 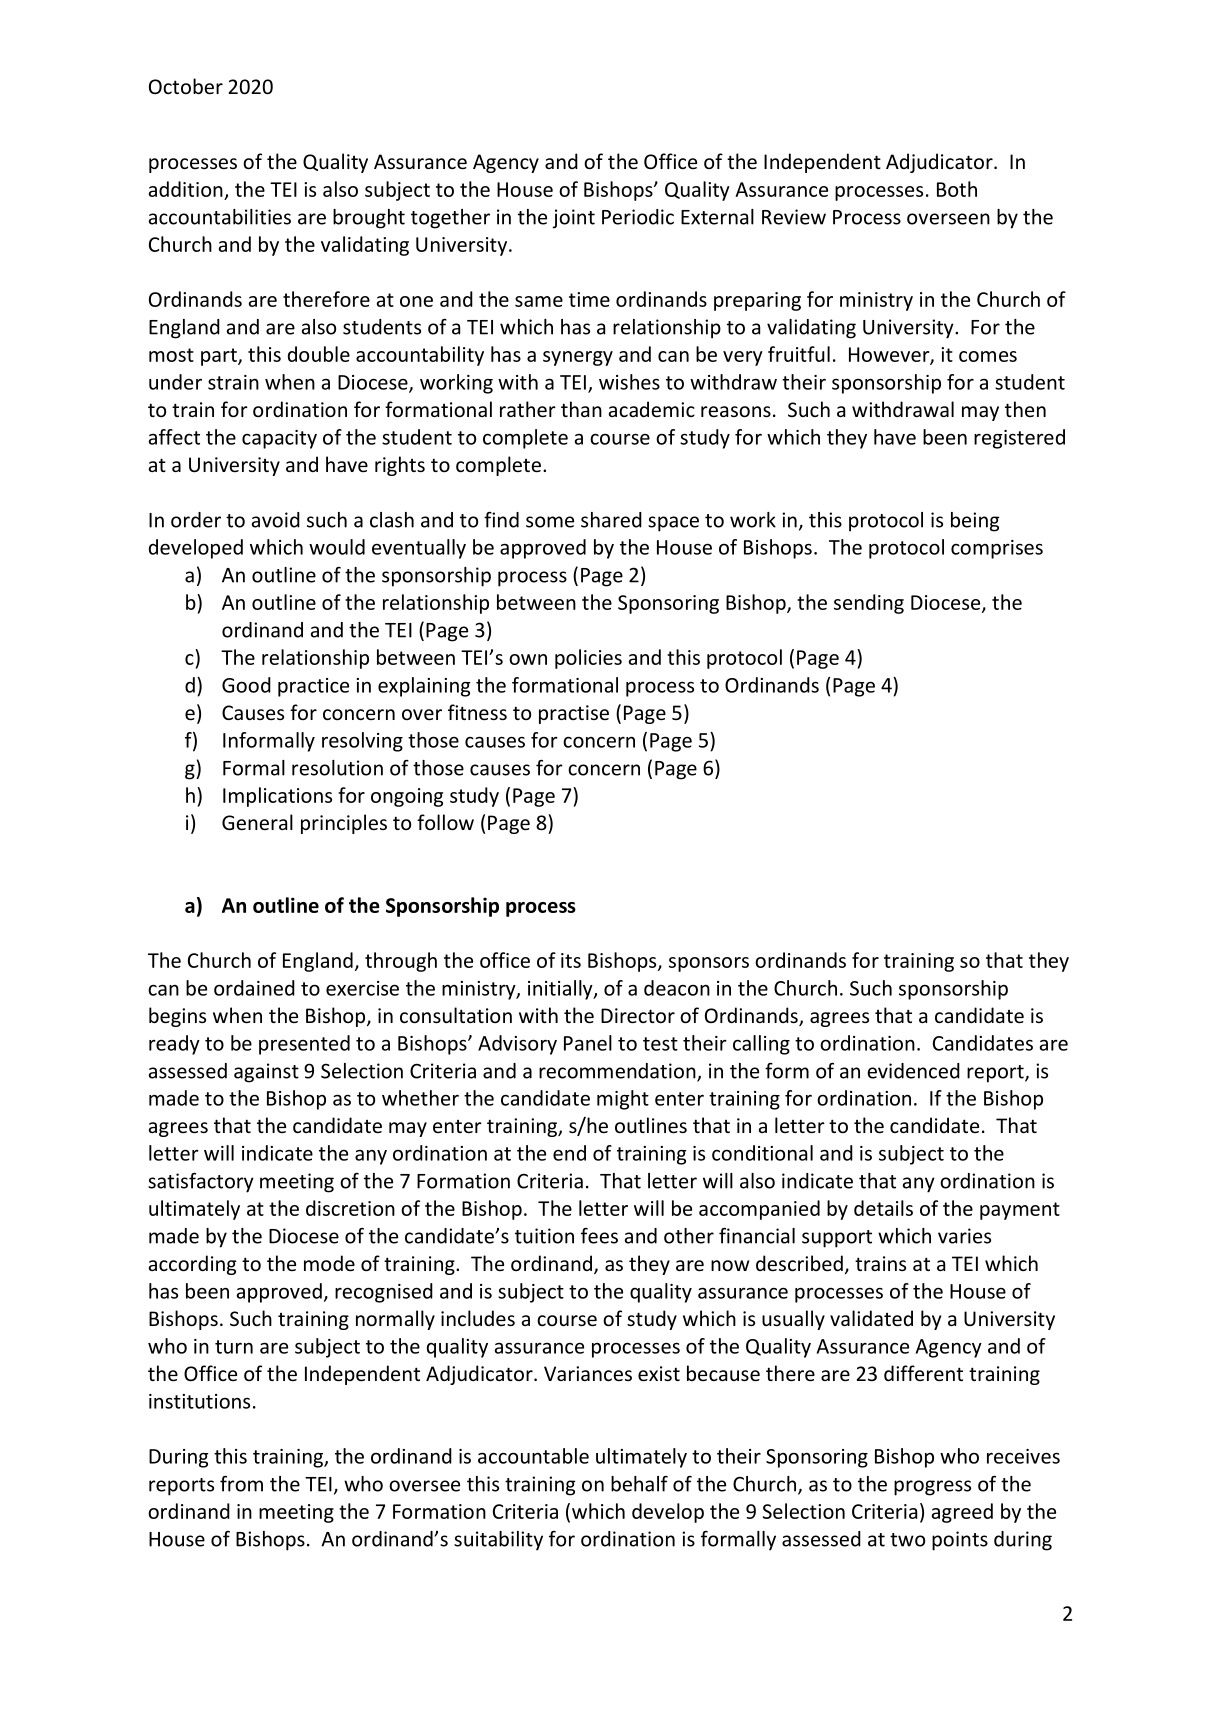 I want to click on Both, so click(x=957, y=189).
